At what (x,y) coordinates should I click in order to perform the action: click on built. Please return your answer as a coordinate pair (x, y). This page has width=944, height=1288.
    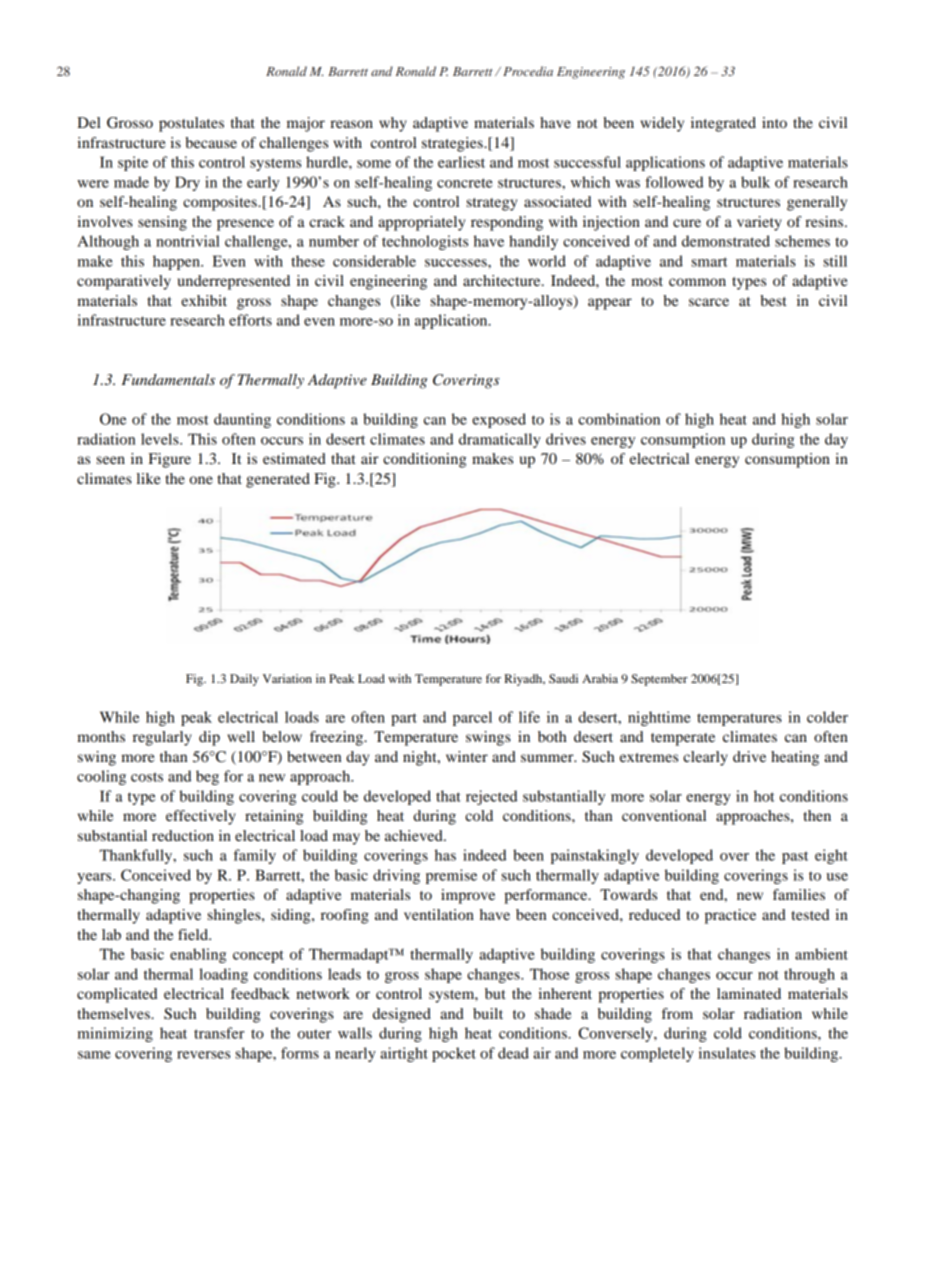
    Looking at the image, I should click on (488, 1013).
